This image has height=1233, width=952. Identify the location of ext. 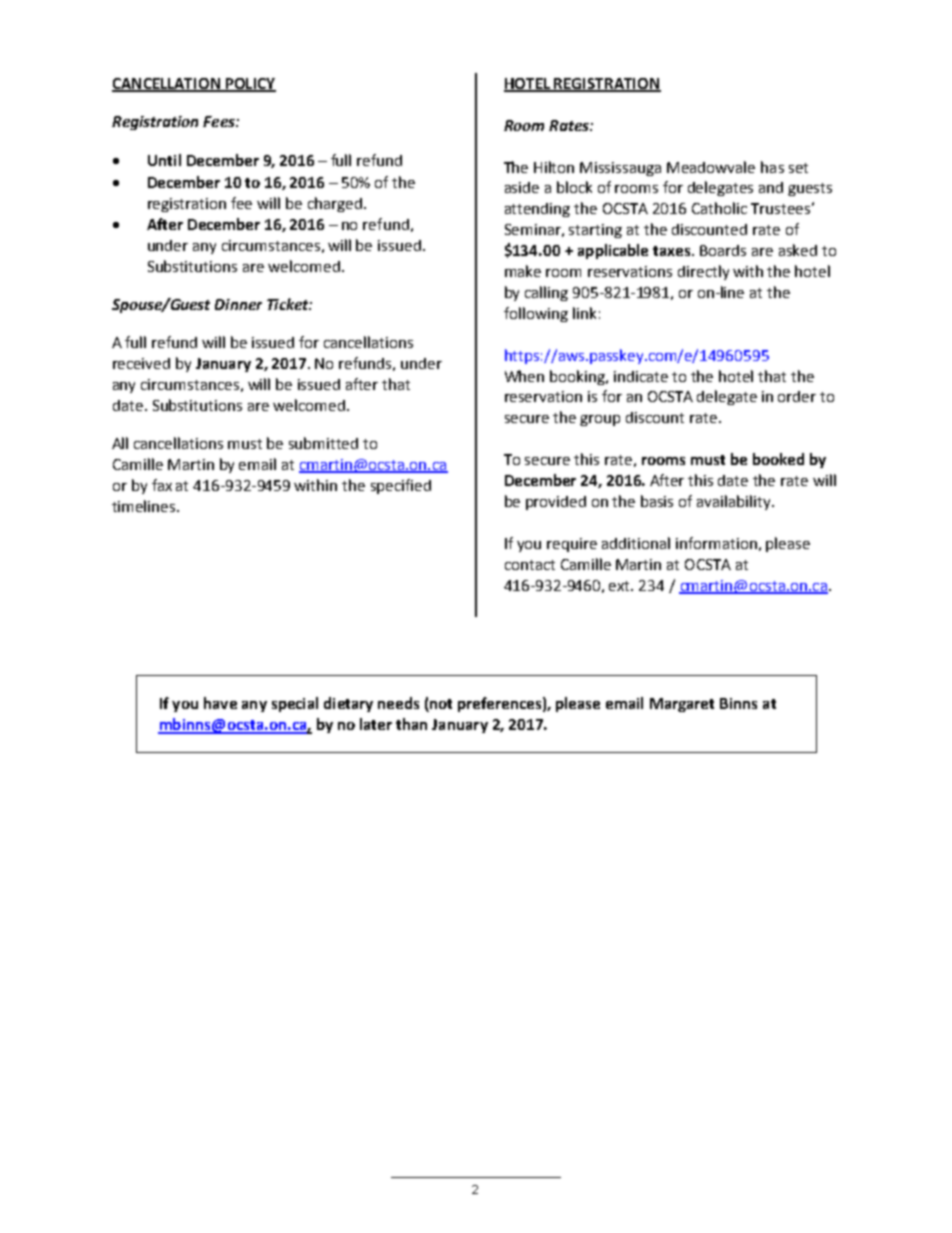
(621, 586).
